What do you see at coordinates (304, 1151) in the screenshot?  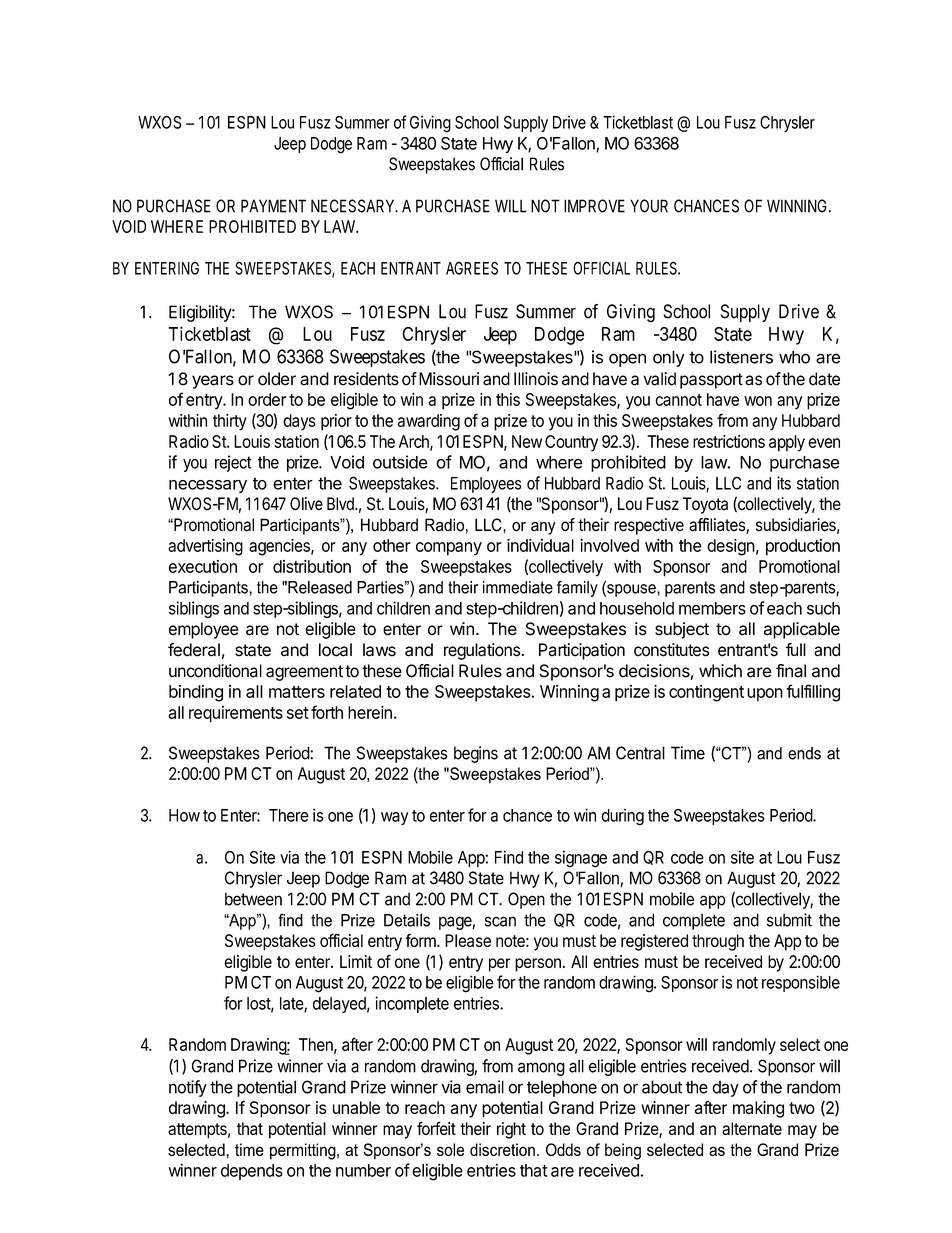 I see `permitting` at bounding box center [304, 1151].
